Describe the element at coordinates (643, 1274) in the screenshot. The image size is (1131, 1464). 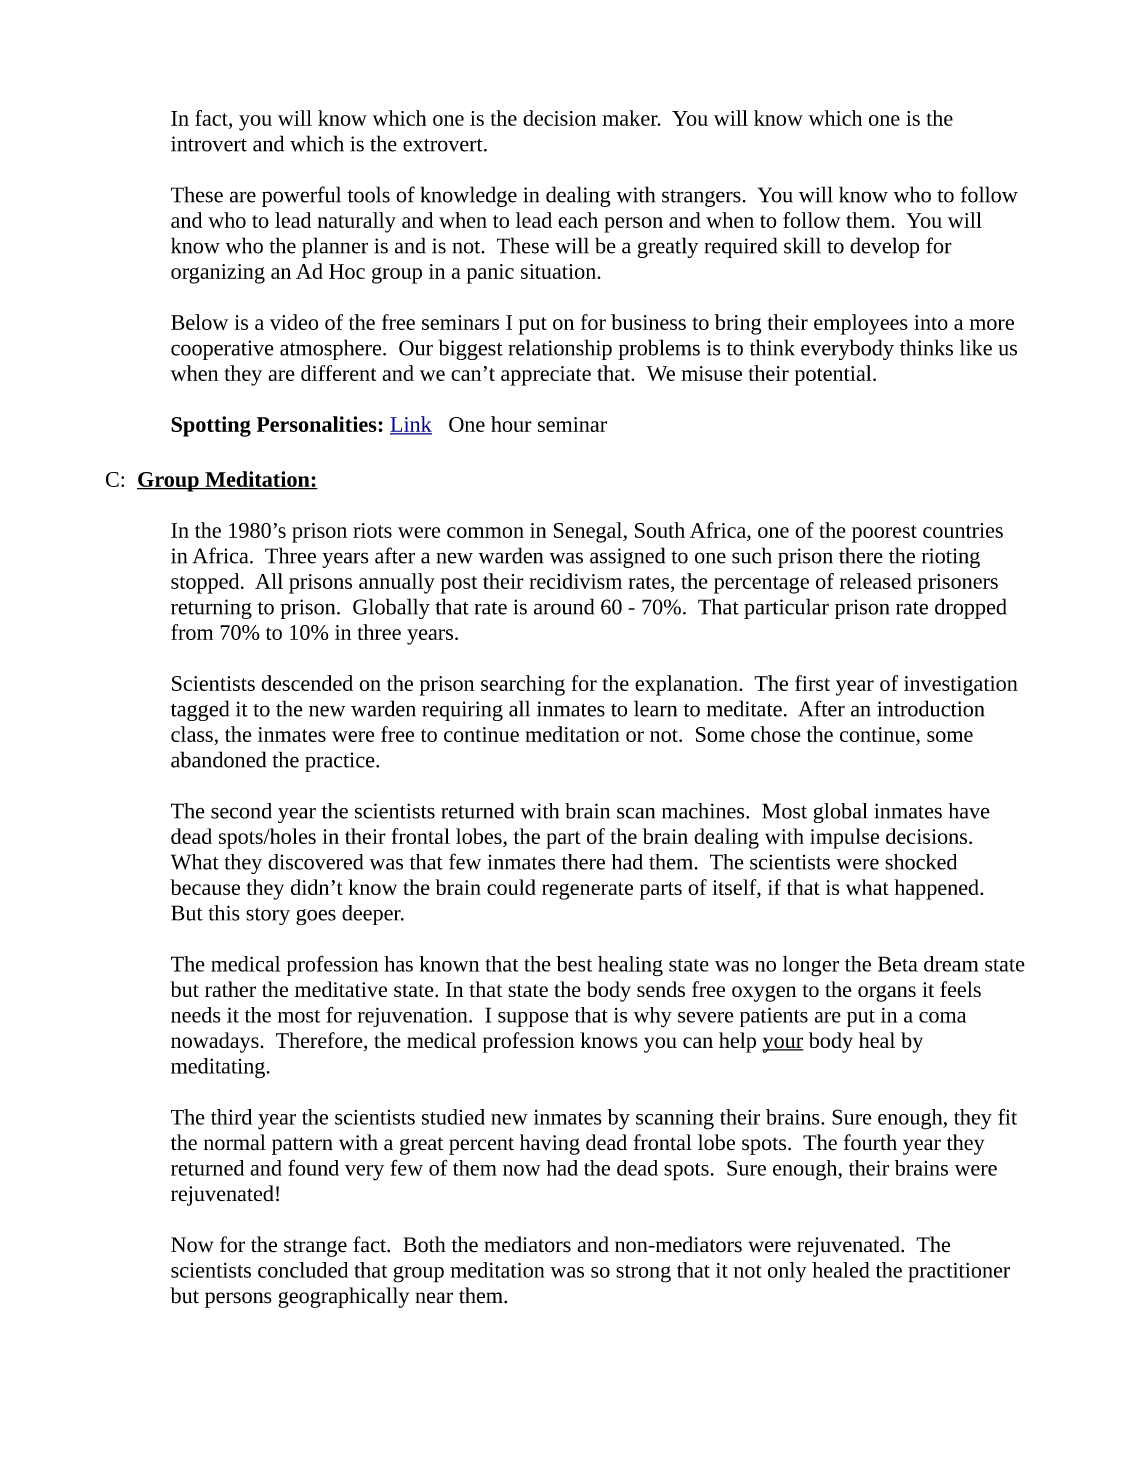
I see `strong` at that location.
